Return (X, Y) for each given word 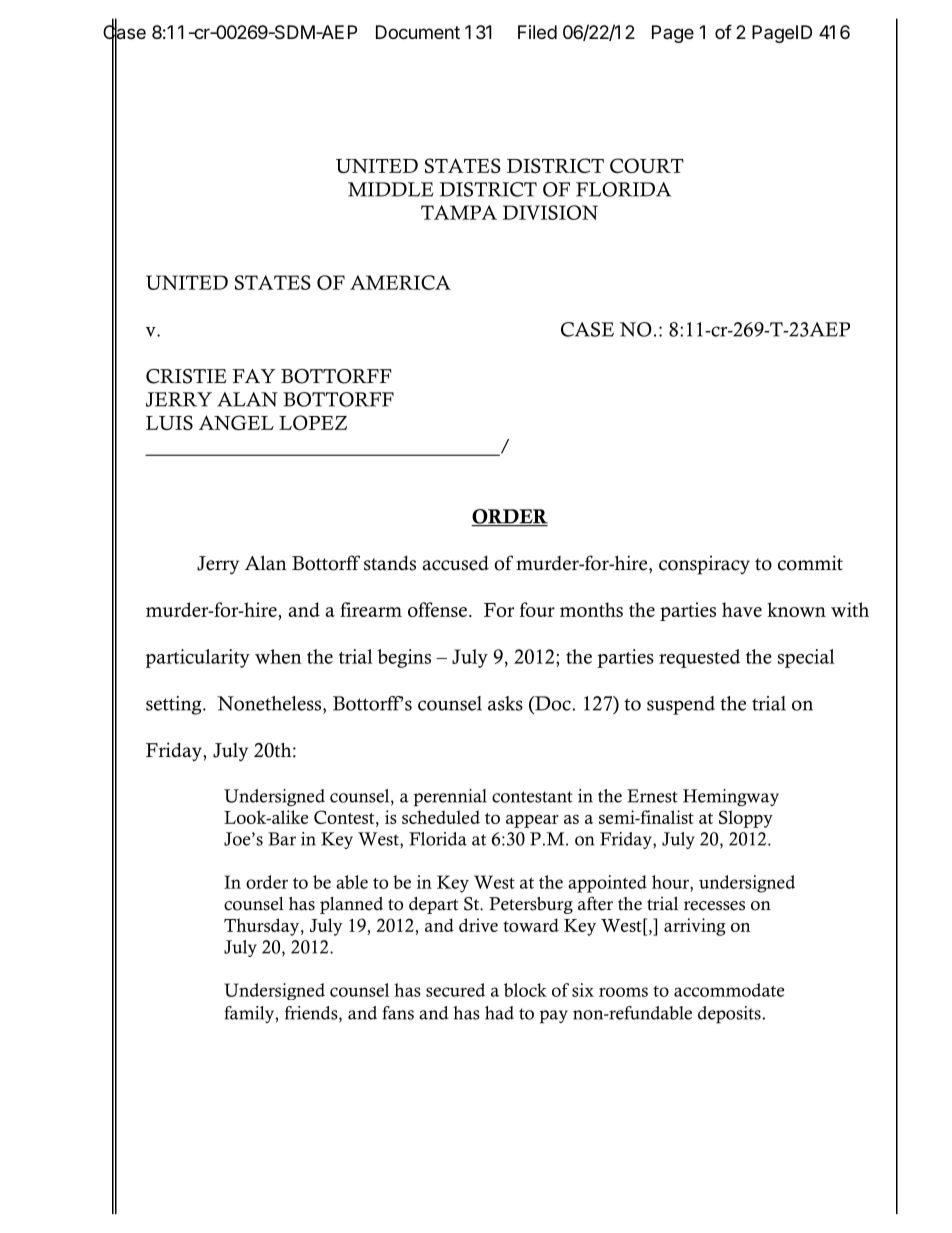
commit (810, 563)
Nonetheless (270, 703)
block (525, 990)
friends (312, 1014)
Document (418, 32)
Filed (537, 32)
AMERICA (400, 282)
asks (505, 703)
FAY (254, 376)
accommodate (729, 990)
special (806, 658)
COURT (647, 165)
